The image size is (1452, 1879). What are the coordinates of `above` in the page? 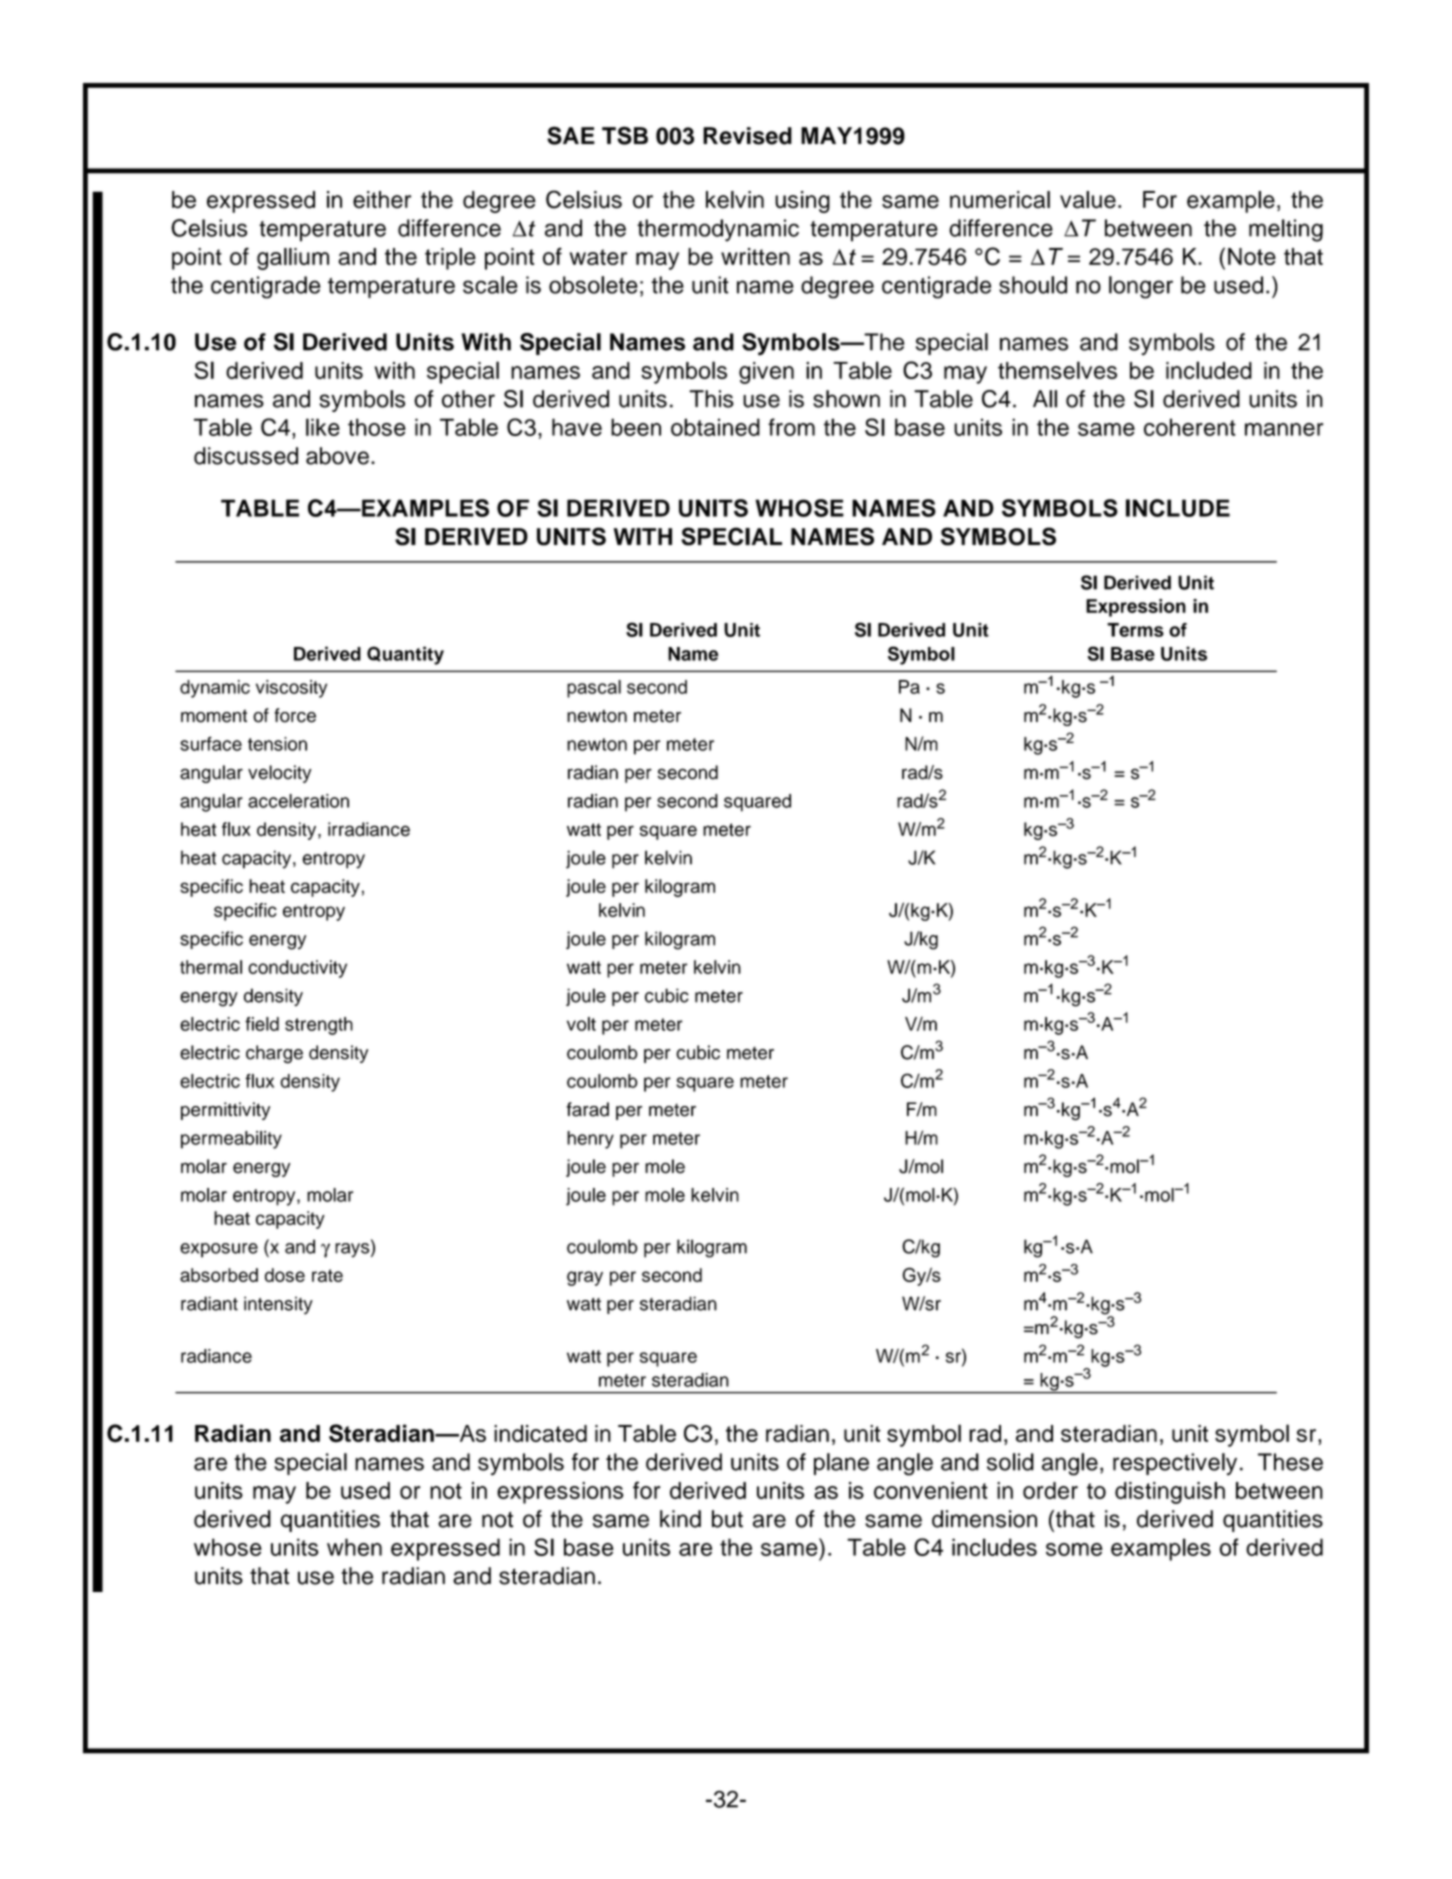 It's located at (337, 456).
